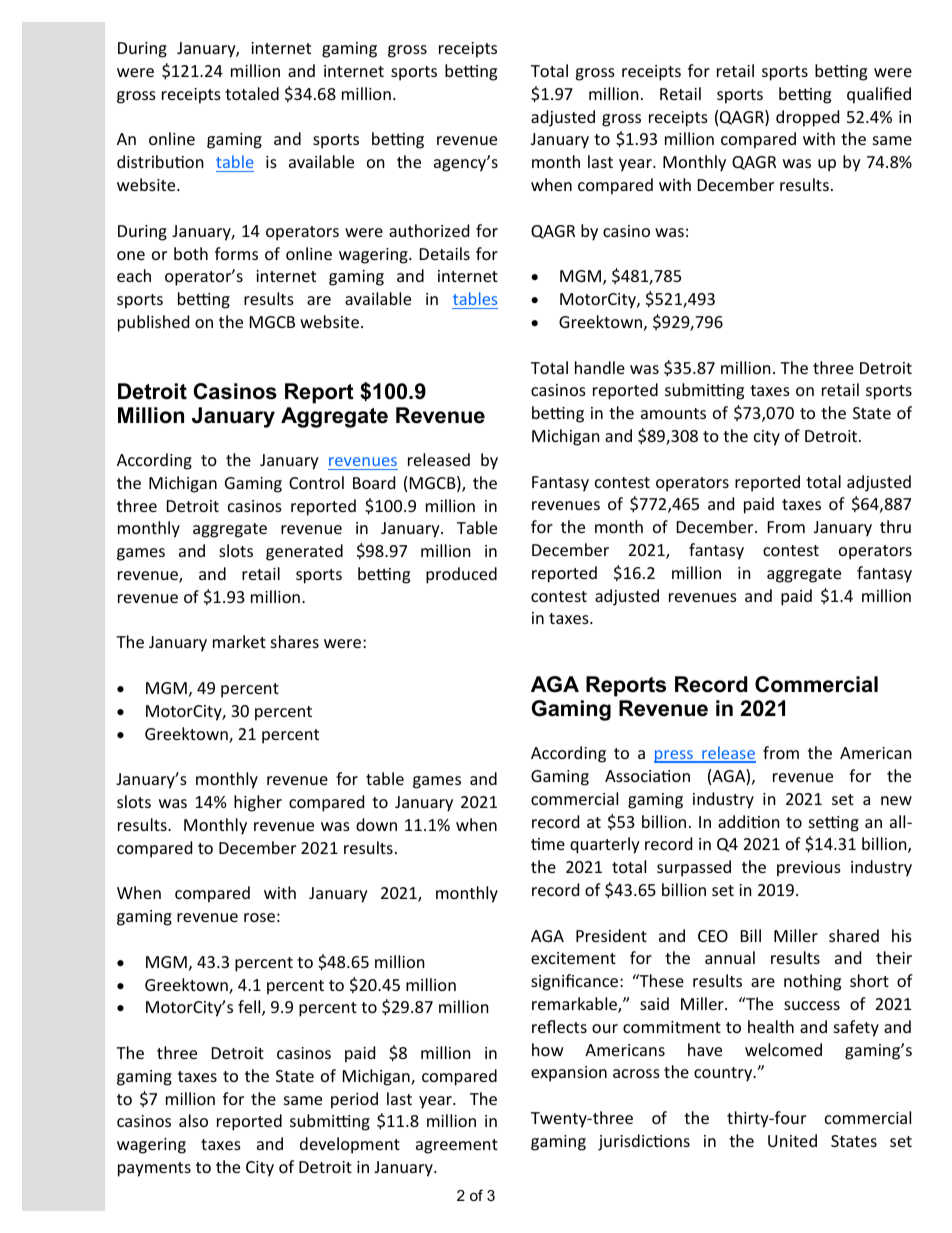 The width and height of the screenshot is (952, 1233). I want to click on agreement, so click(457, 1146).
